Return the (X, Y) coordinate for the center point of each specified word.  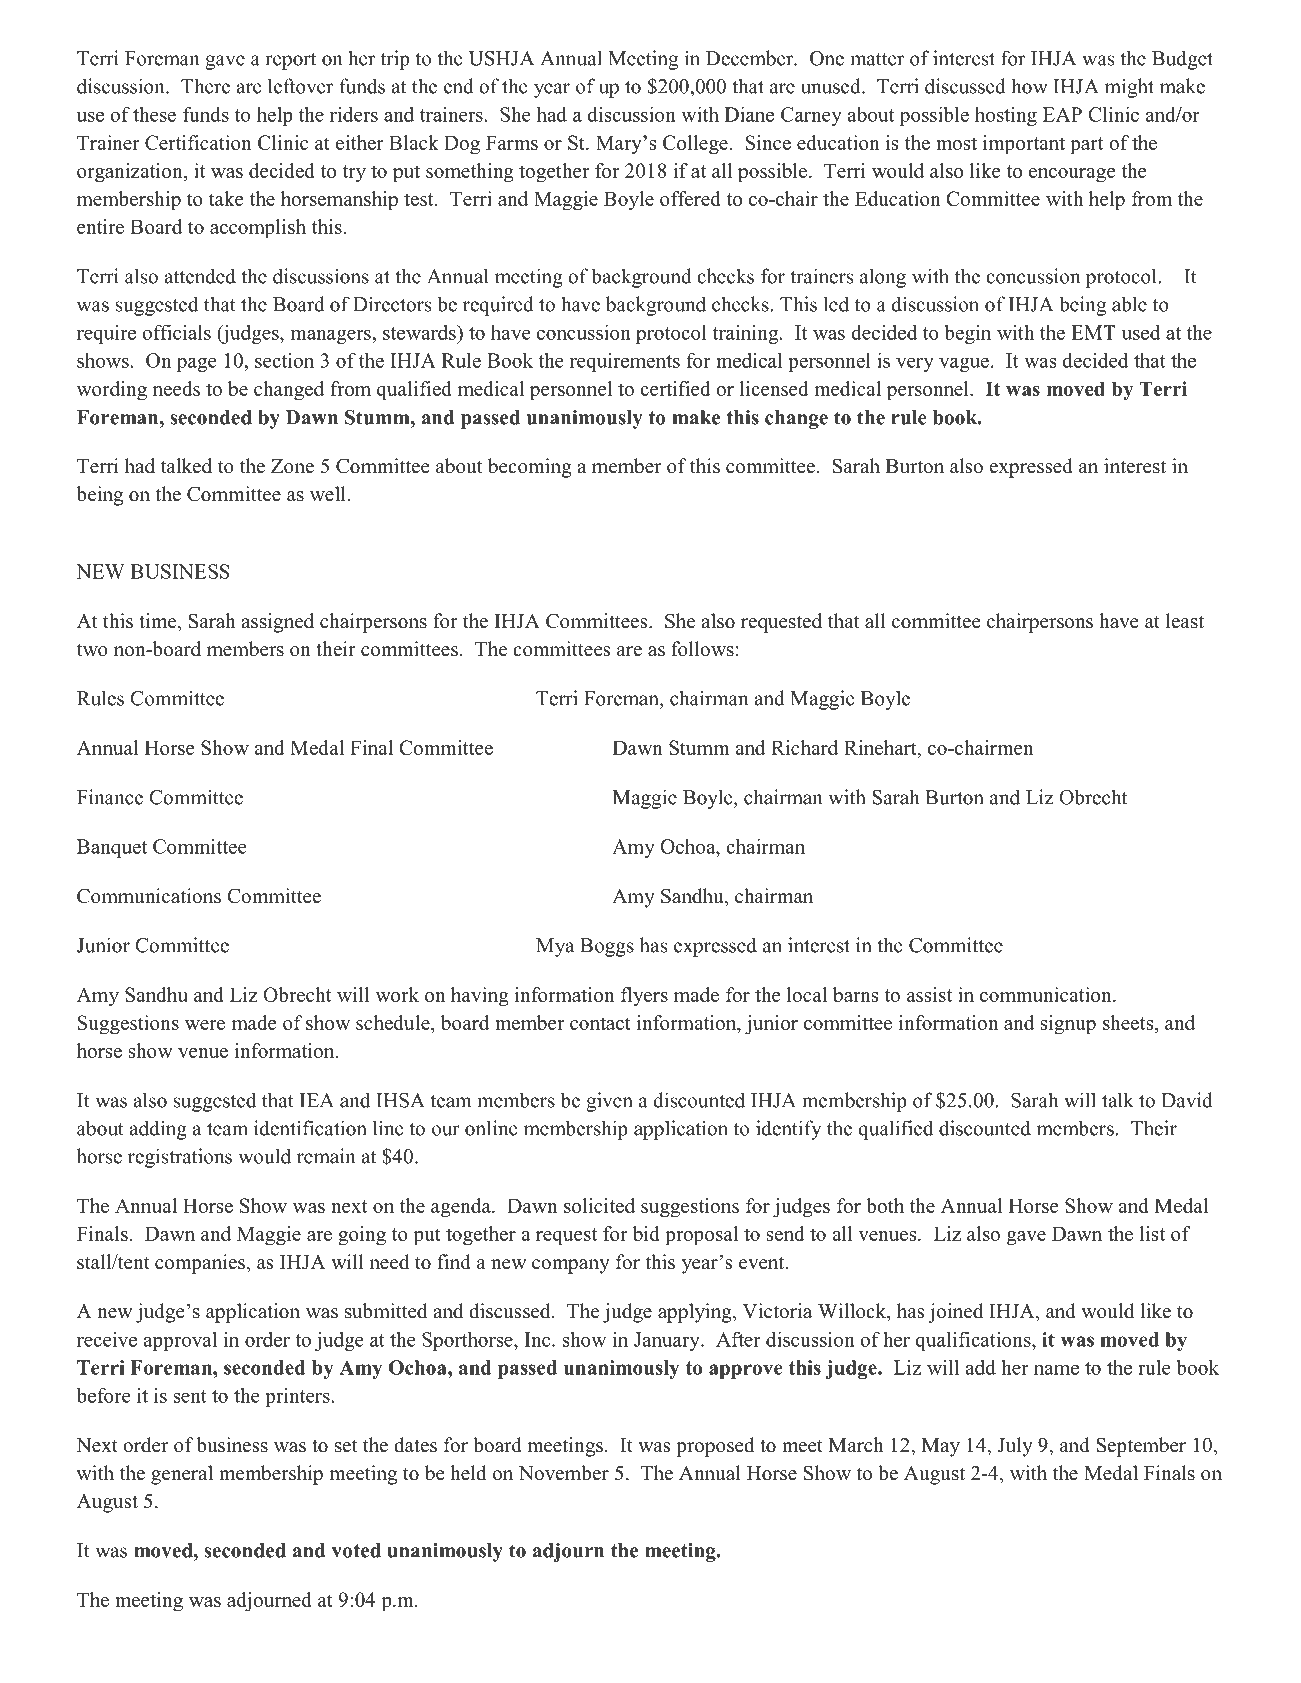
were (205, 1025)
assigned (277, 623)
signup (1068, 1025)
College (695, 145)
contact (600, 1023)
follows (702, 649)
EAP (1062, 114)
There (205, 86)
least (1185, 621)
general (182, 1475)
